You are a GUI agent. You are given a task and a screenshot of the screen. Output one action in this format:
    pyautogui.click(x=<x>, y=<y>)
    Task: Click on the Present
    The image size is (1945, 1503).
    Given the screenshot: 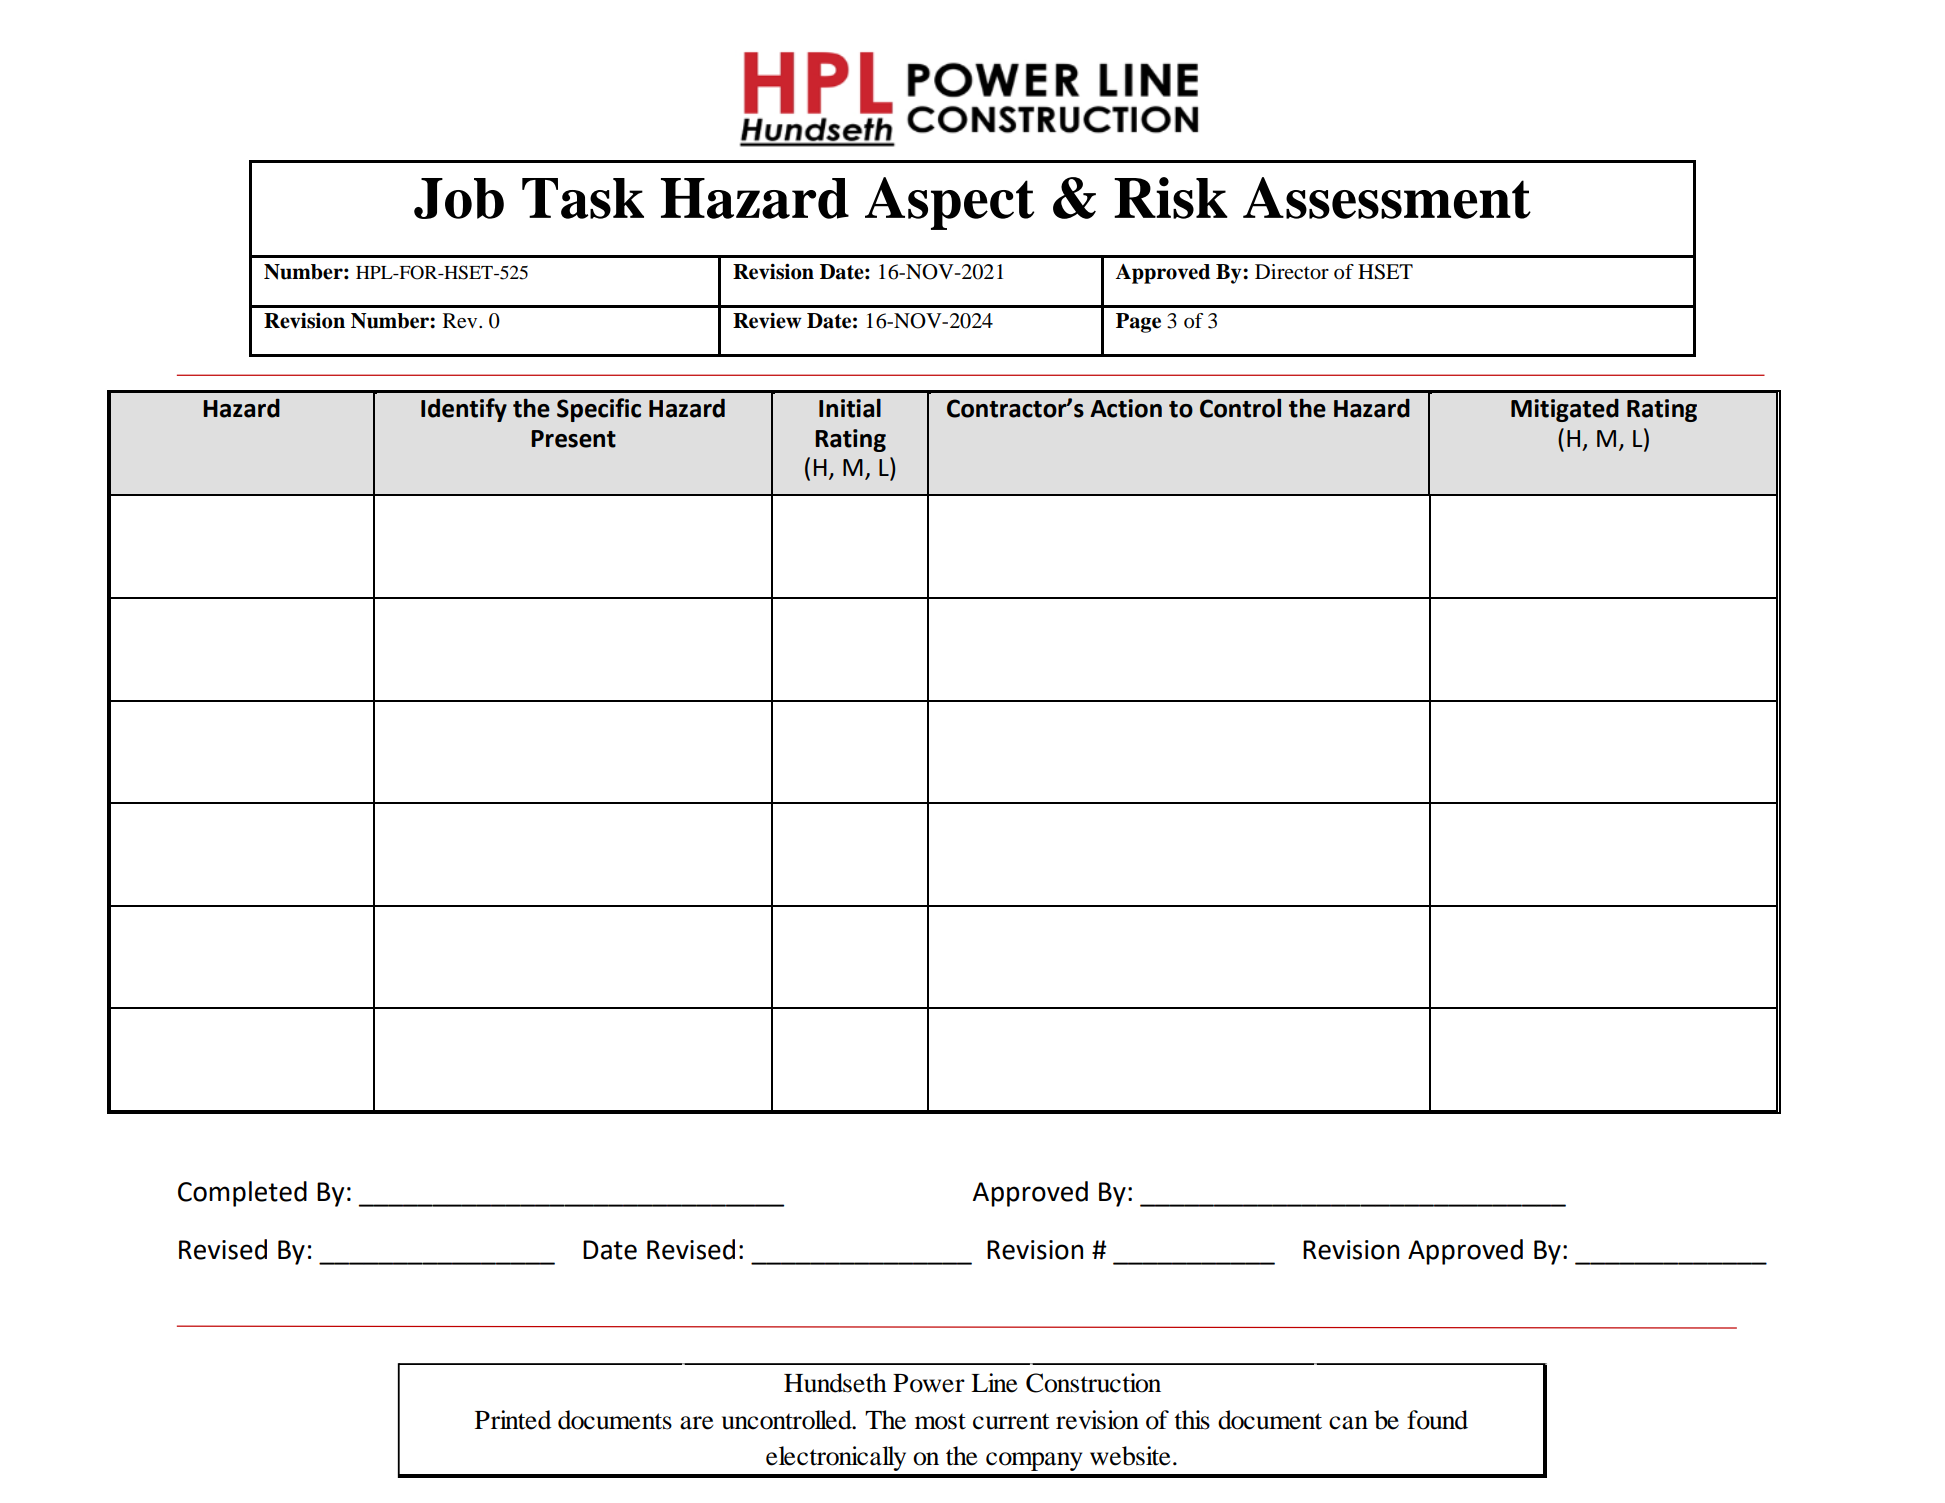 What is the action you would take?
    pyautogui.click(x=573, y=439)
